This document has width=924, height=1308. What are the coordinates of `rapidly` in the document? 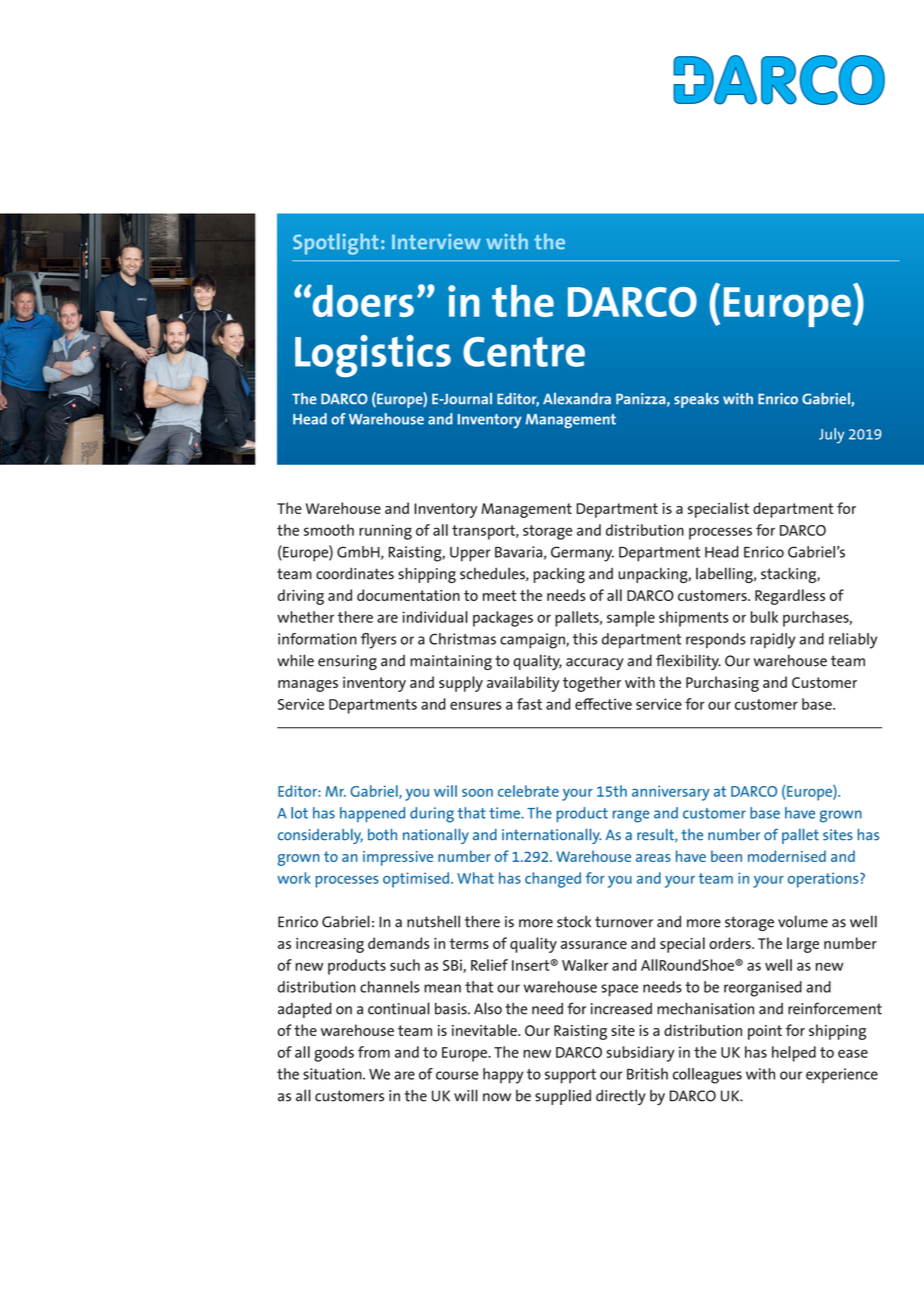 It's located at (773, 641).
